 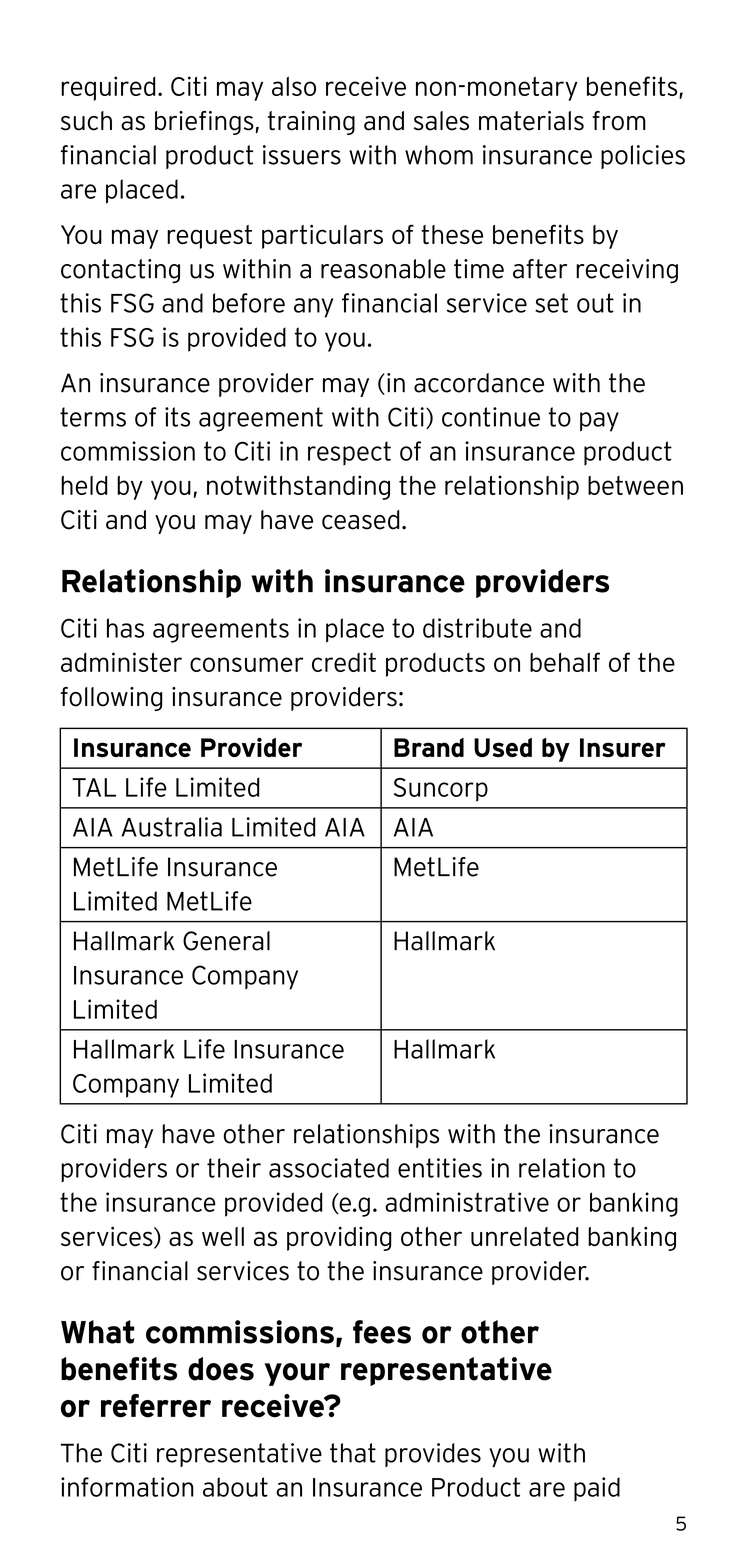 I want to click on training, so click(x=311, y=123).
